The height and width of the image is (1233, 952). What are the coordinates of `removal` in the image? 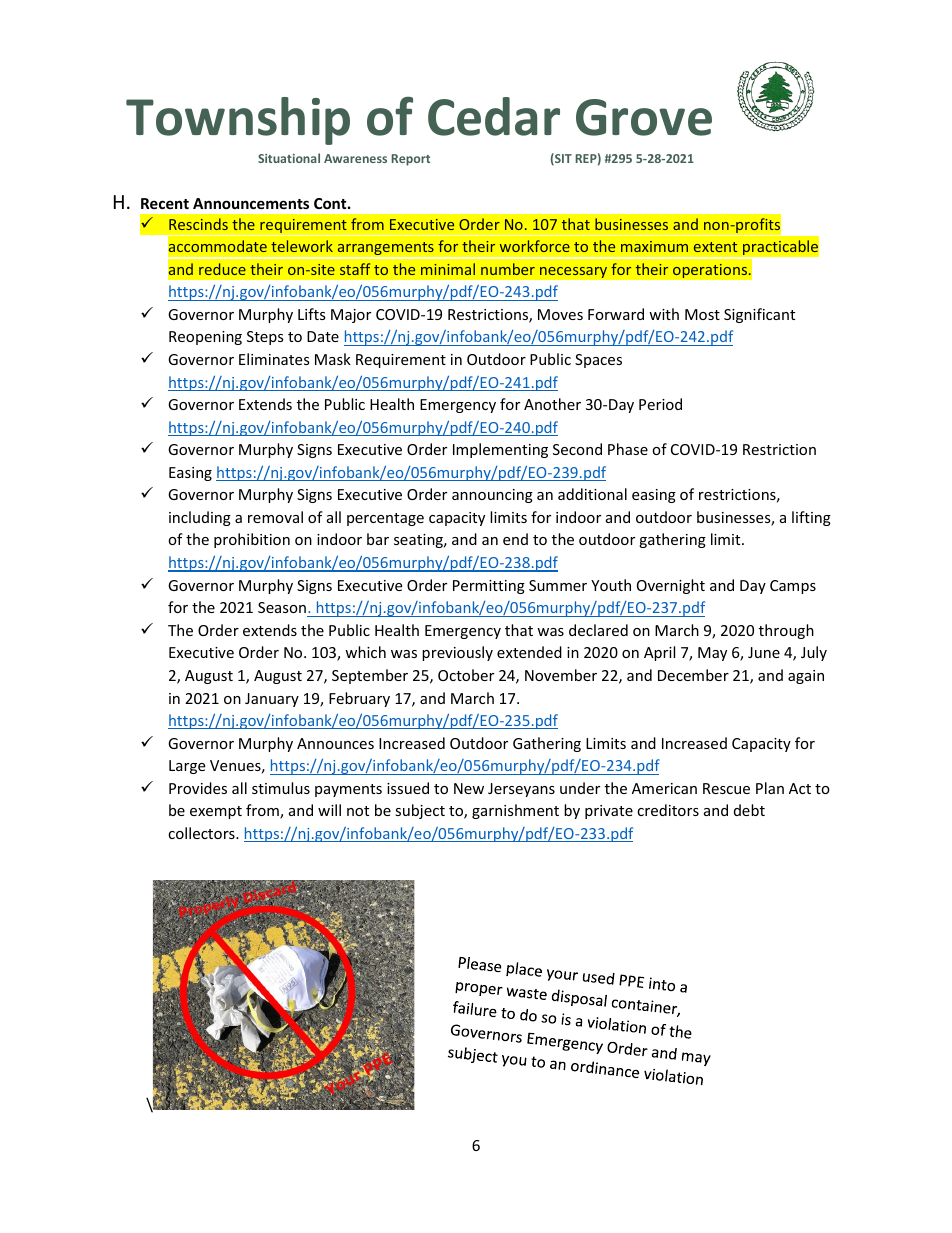 It's located at (275, 517).
